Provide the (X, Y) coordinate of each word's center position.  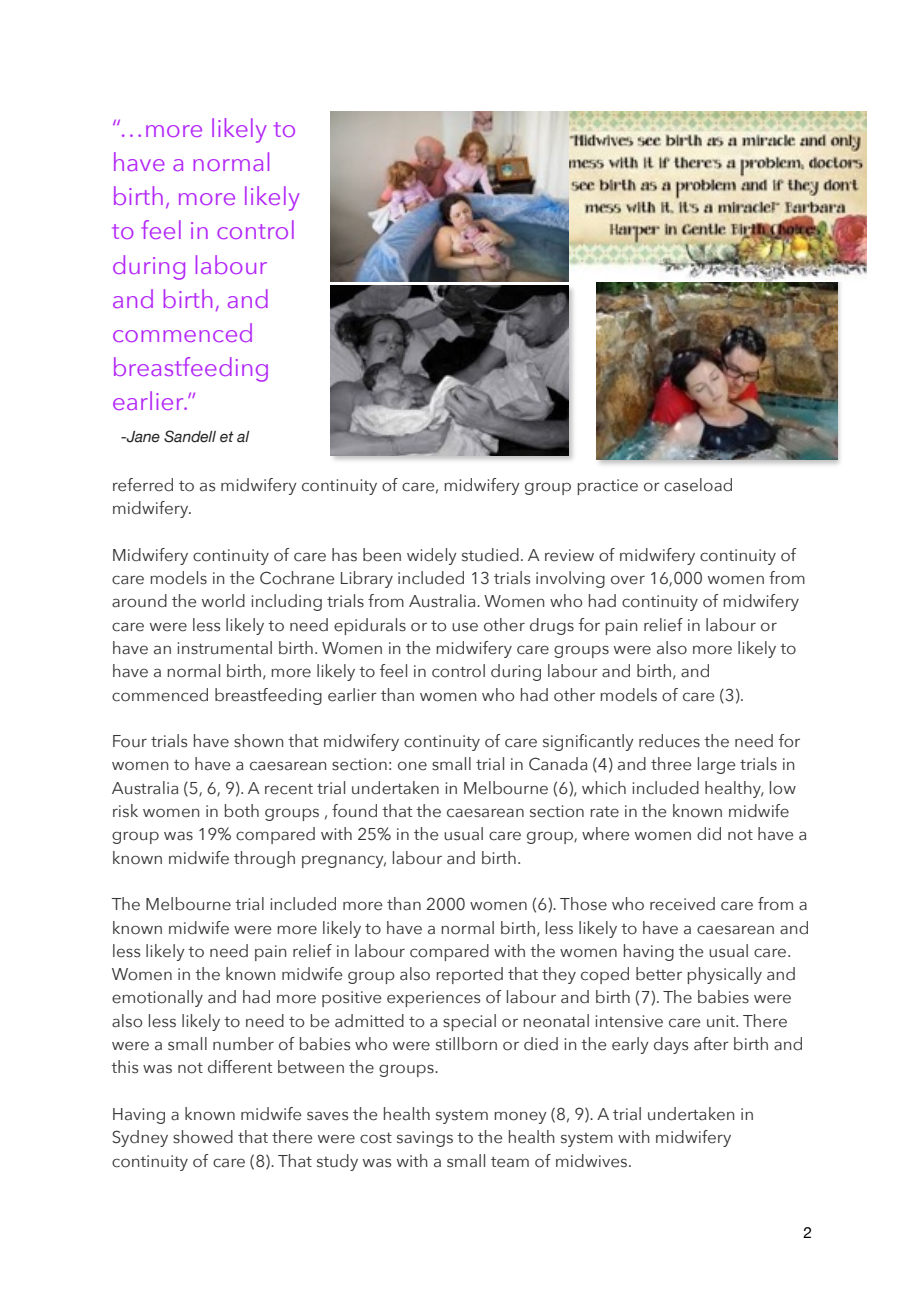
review (569, 555)
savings (425, 1139)
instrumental (224, 648)
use (465, 627)
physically (724, 975)
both (242, 811)
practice (607, 487)
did (709, 834)
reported (469, 975)
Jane (142, 437)
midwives (591, 1161)
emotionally (157, 998)
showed (203, 1137)
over (628, 580)
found (354, 811)
